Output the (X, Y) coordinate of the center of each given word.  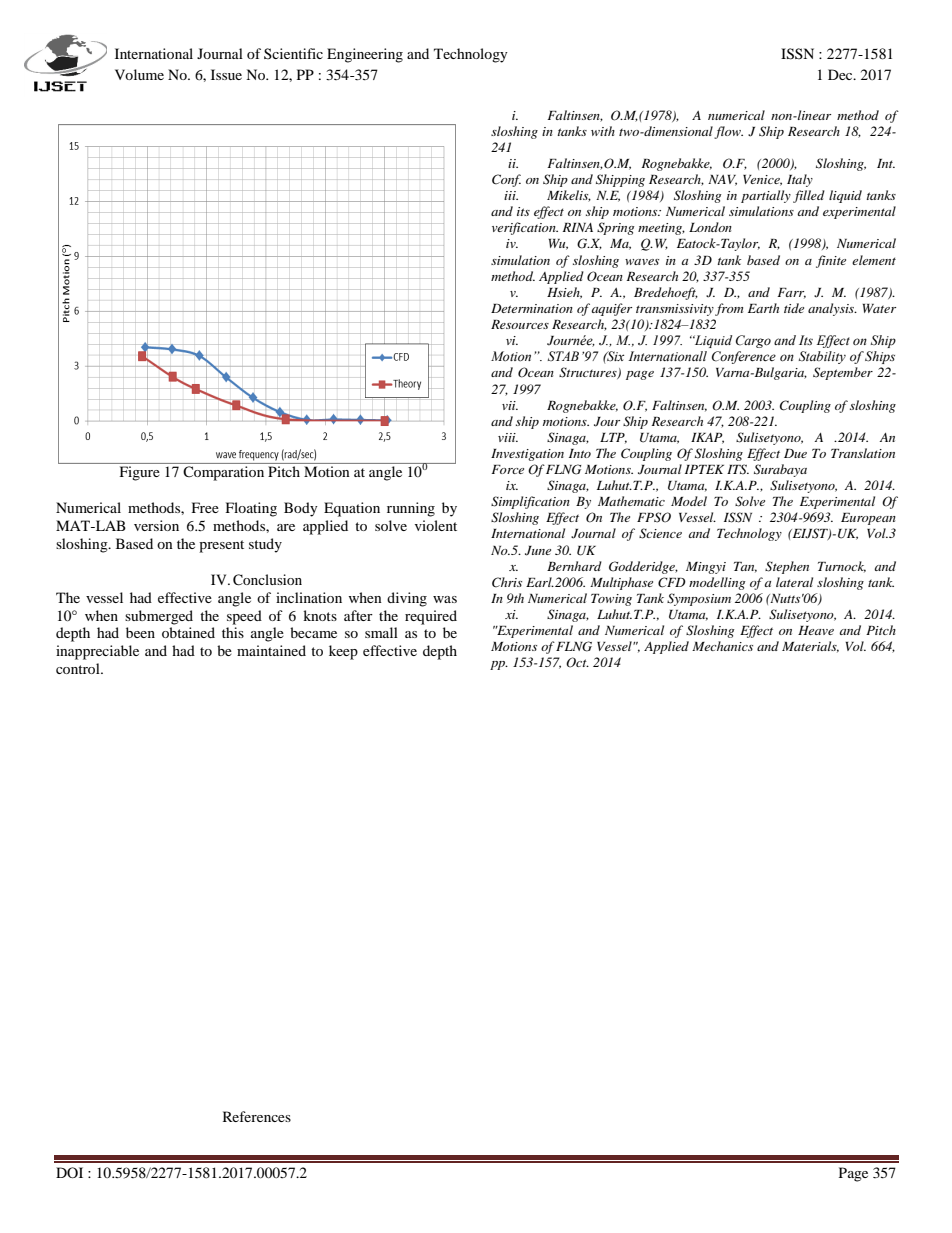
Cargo (753, 341)
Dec (841, 74)
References (257, 1116)
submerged (159, 617)
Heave (816, 630)
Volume (139, 74)
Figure (140, 473)
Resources (520, 324)
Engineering (365, 55)
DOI (69, 1172)
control (79, 668)
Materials (810, 647)
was (445, 599)
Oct (577, 662)
